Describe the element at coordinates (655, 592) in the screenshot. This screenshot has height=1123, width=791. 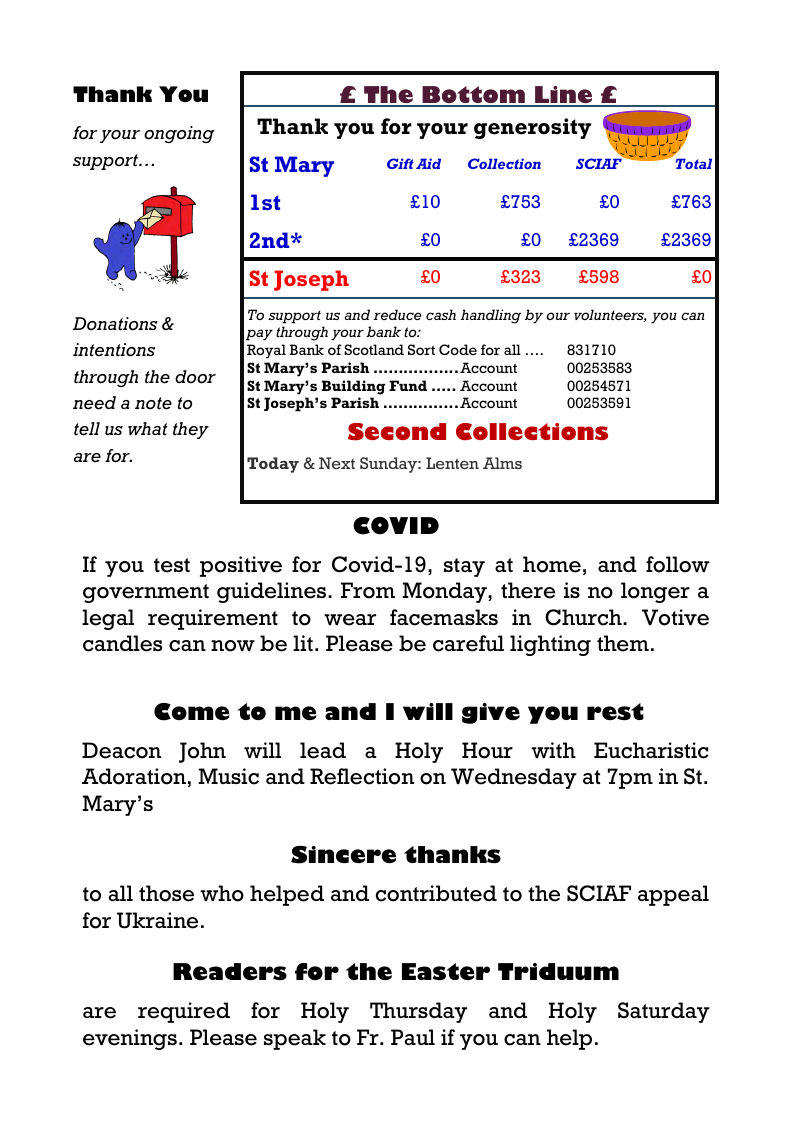
I see `longer` at that location.
